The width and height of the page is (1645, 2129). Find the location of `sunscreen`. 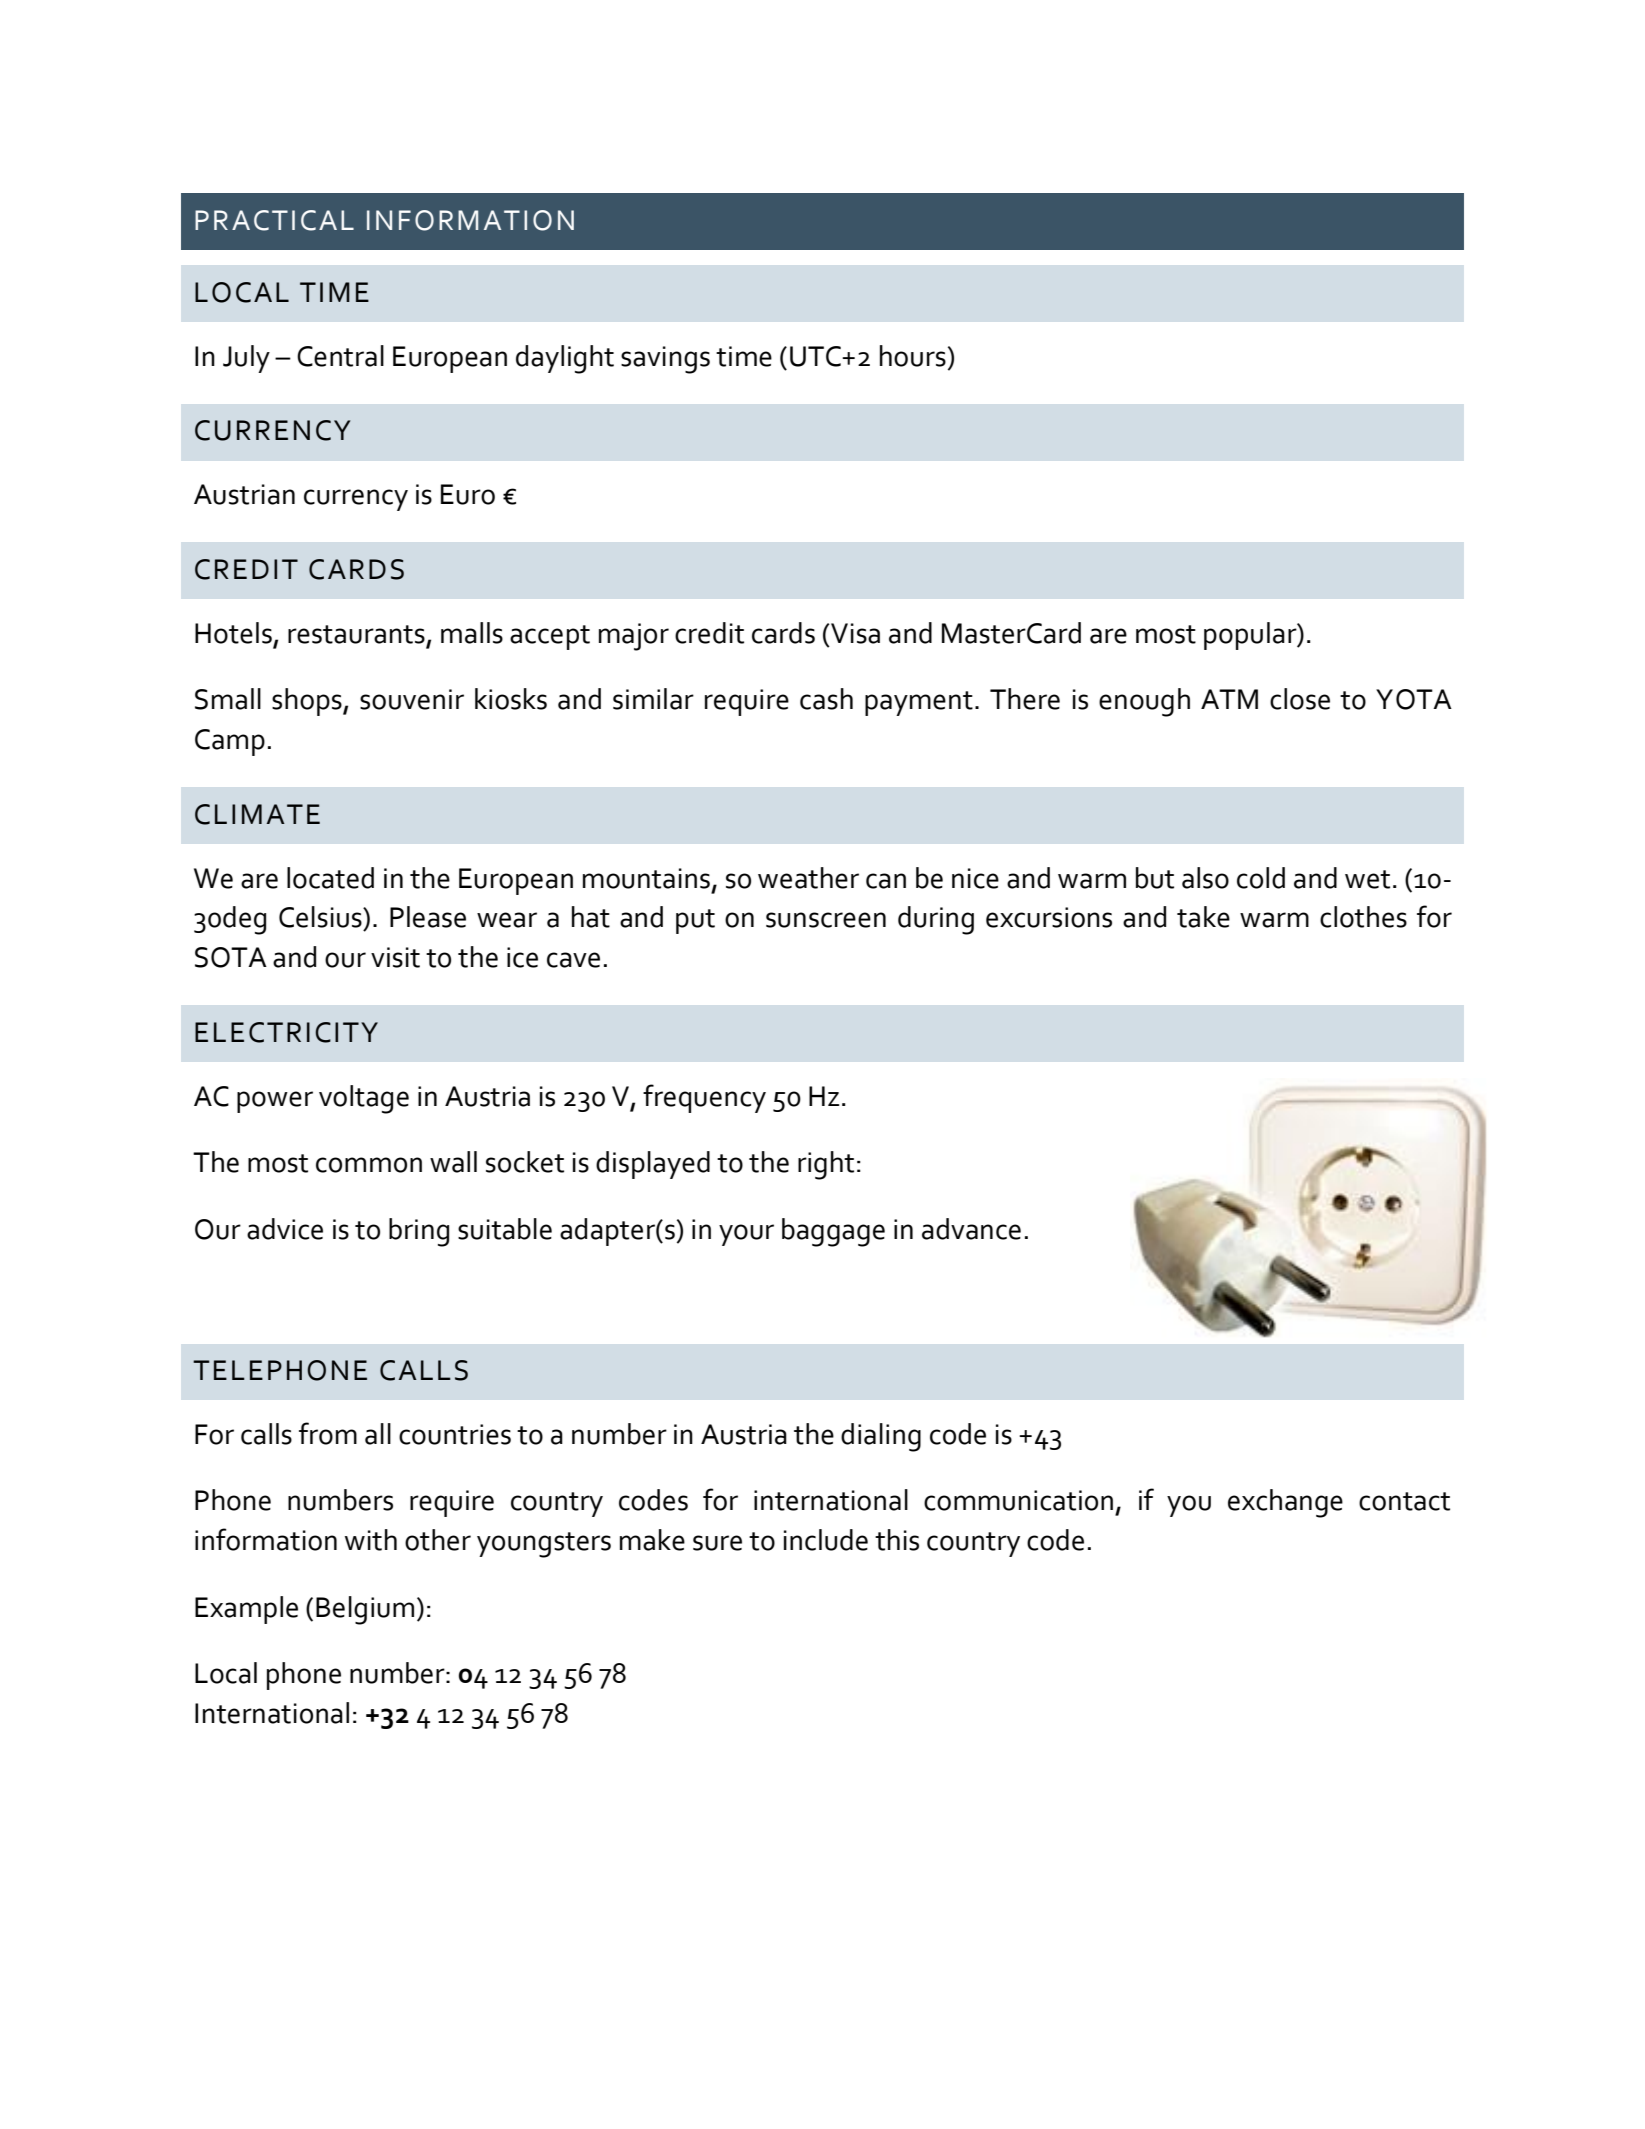

sunscreen is located at coordinates (826, 920).
